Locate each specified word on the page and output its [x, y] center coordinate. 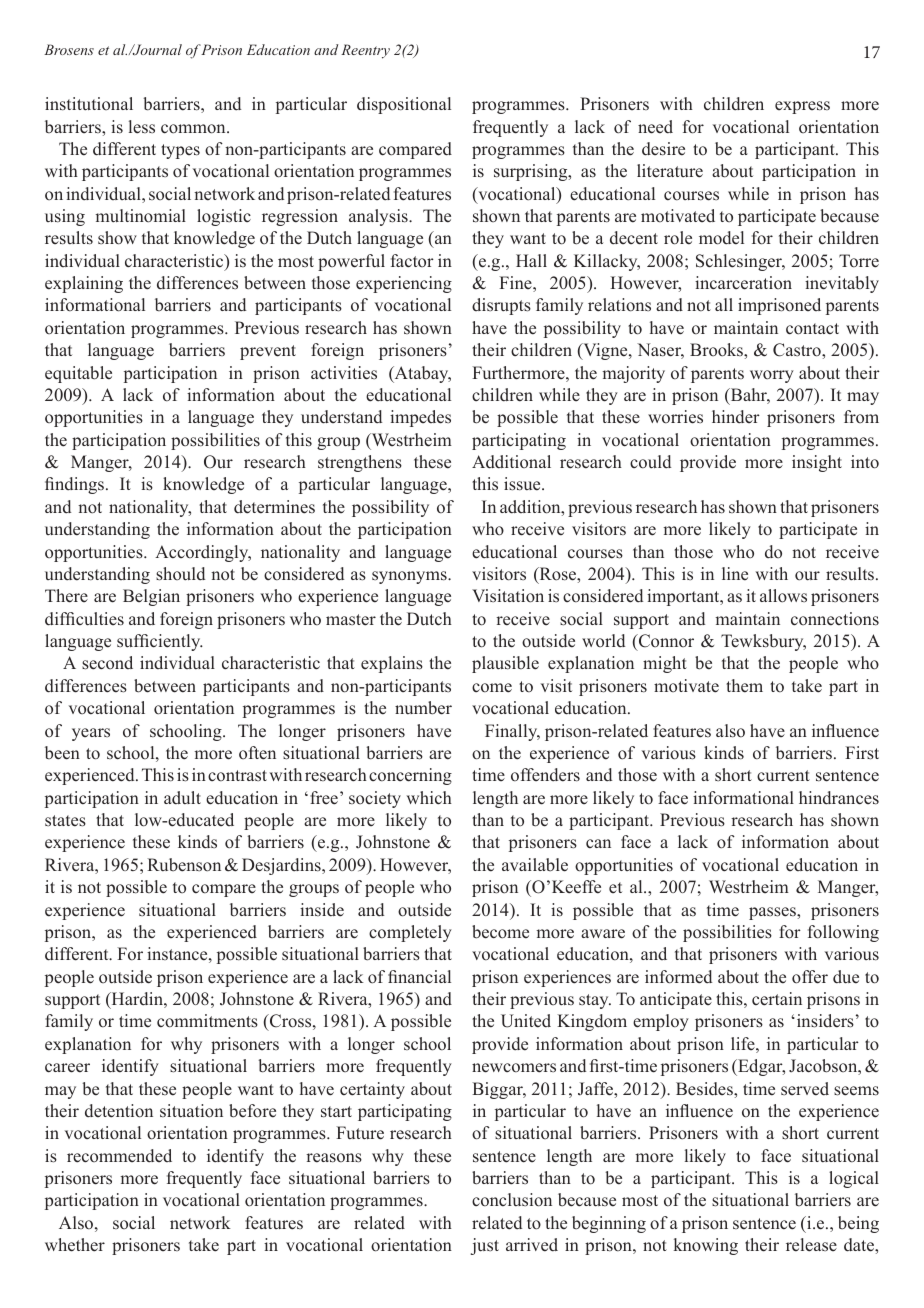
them [744, 686]
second [107, 663]
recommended [119, 1156]
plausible [505, 664]
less [142, 127]
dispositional [404, 105]
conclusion [512, 1200]
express [802, 107]
